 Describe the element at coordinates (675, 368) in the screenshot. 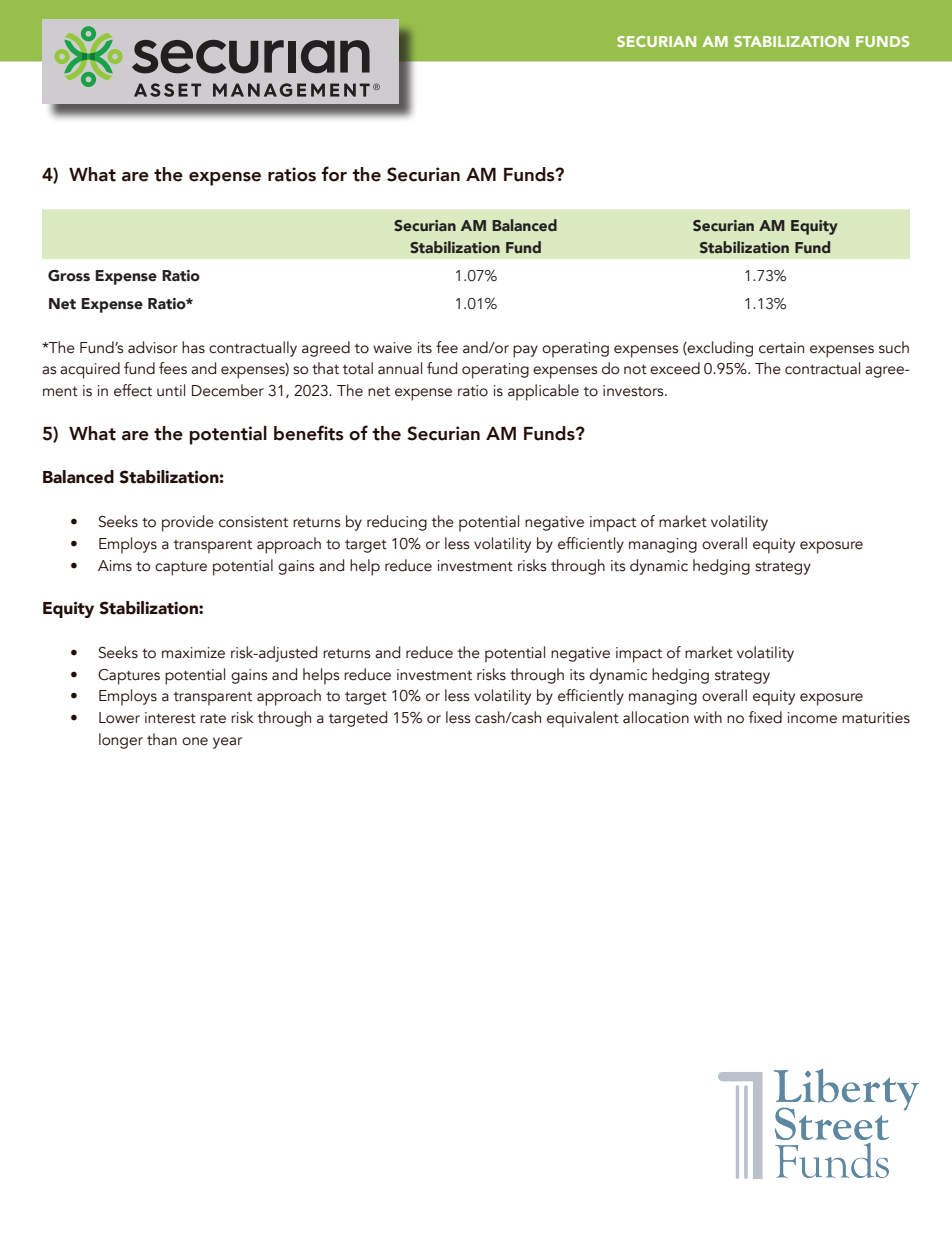

I see `exceed` at that location.
